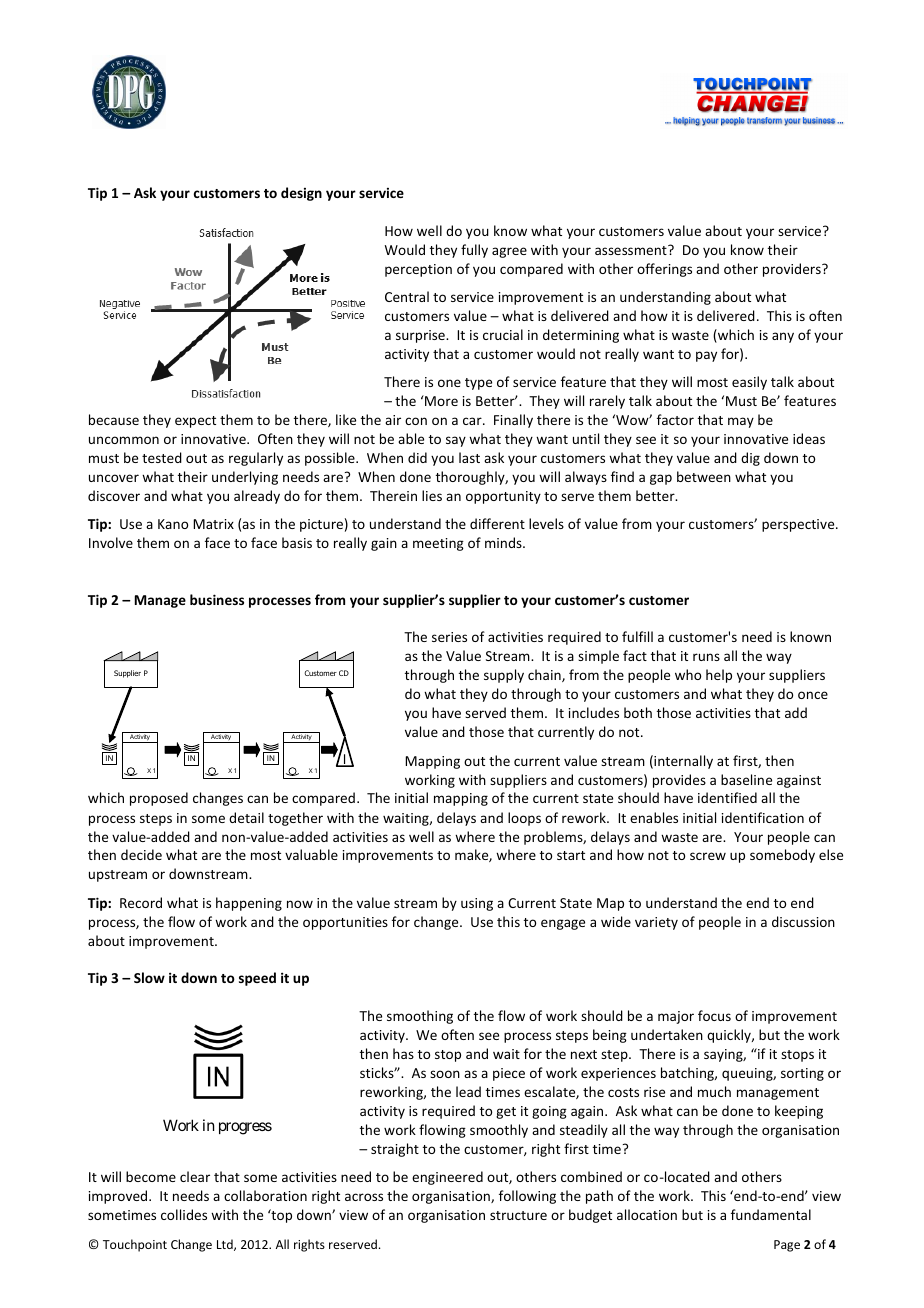 Image resolution: width=924 pixels, height=1308 pixels. Describe the element at coordinates (518, 1215) in the screenshot. I see `structure` at that location.
